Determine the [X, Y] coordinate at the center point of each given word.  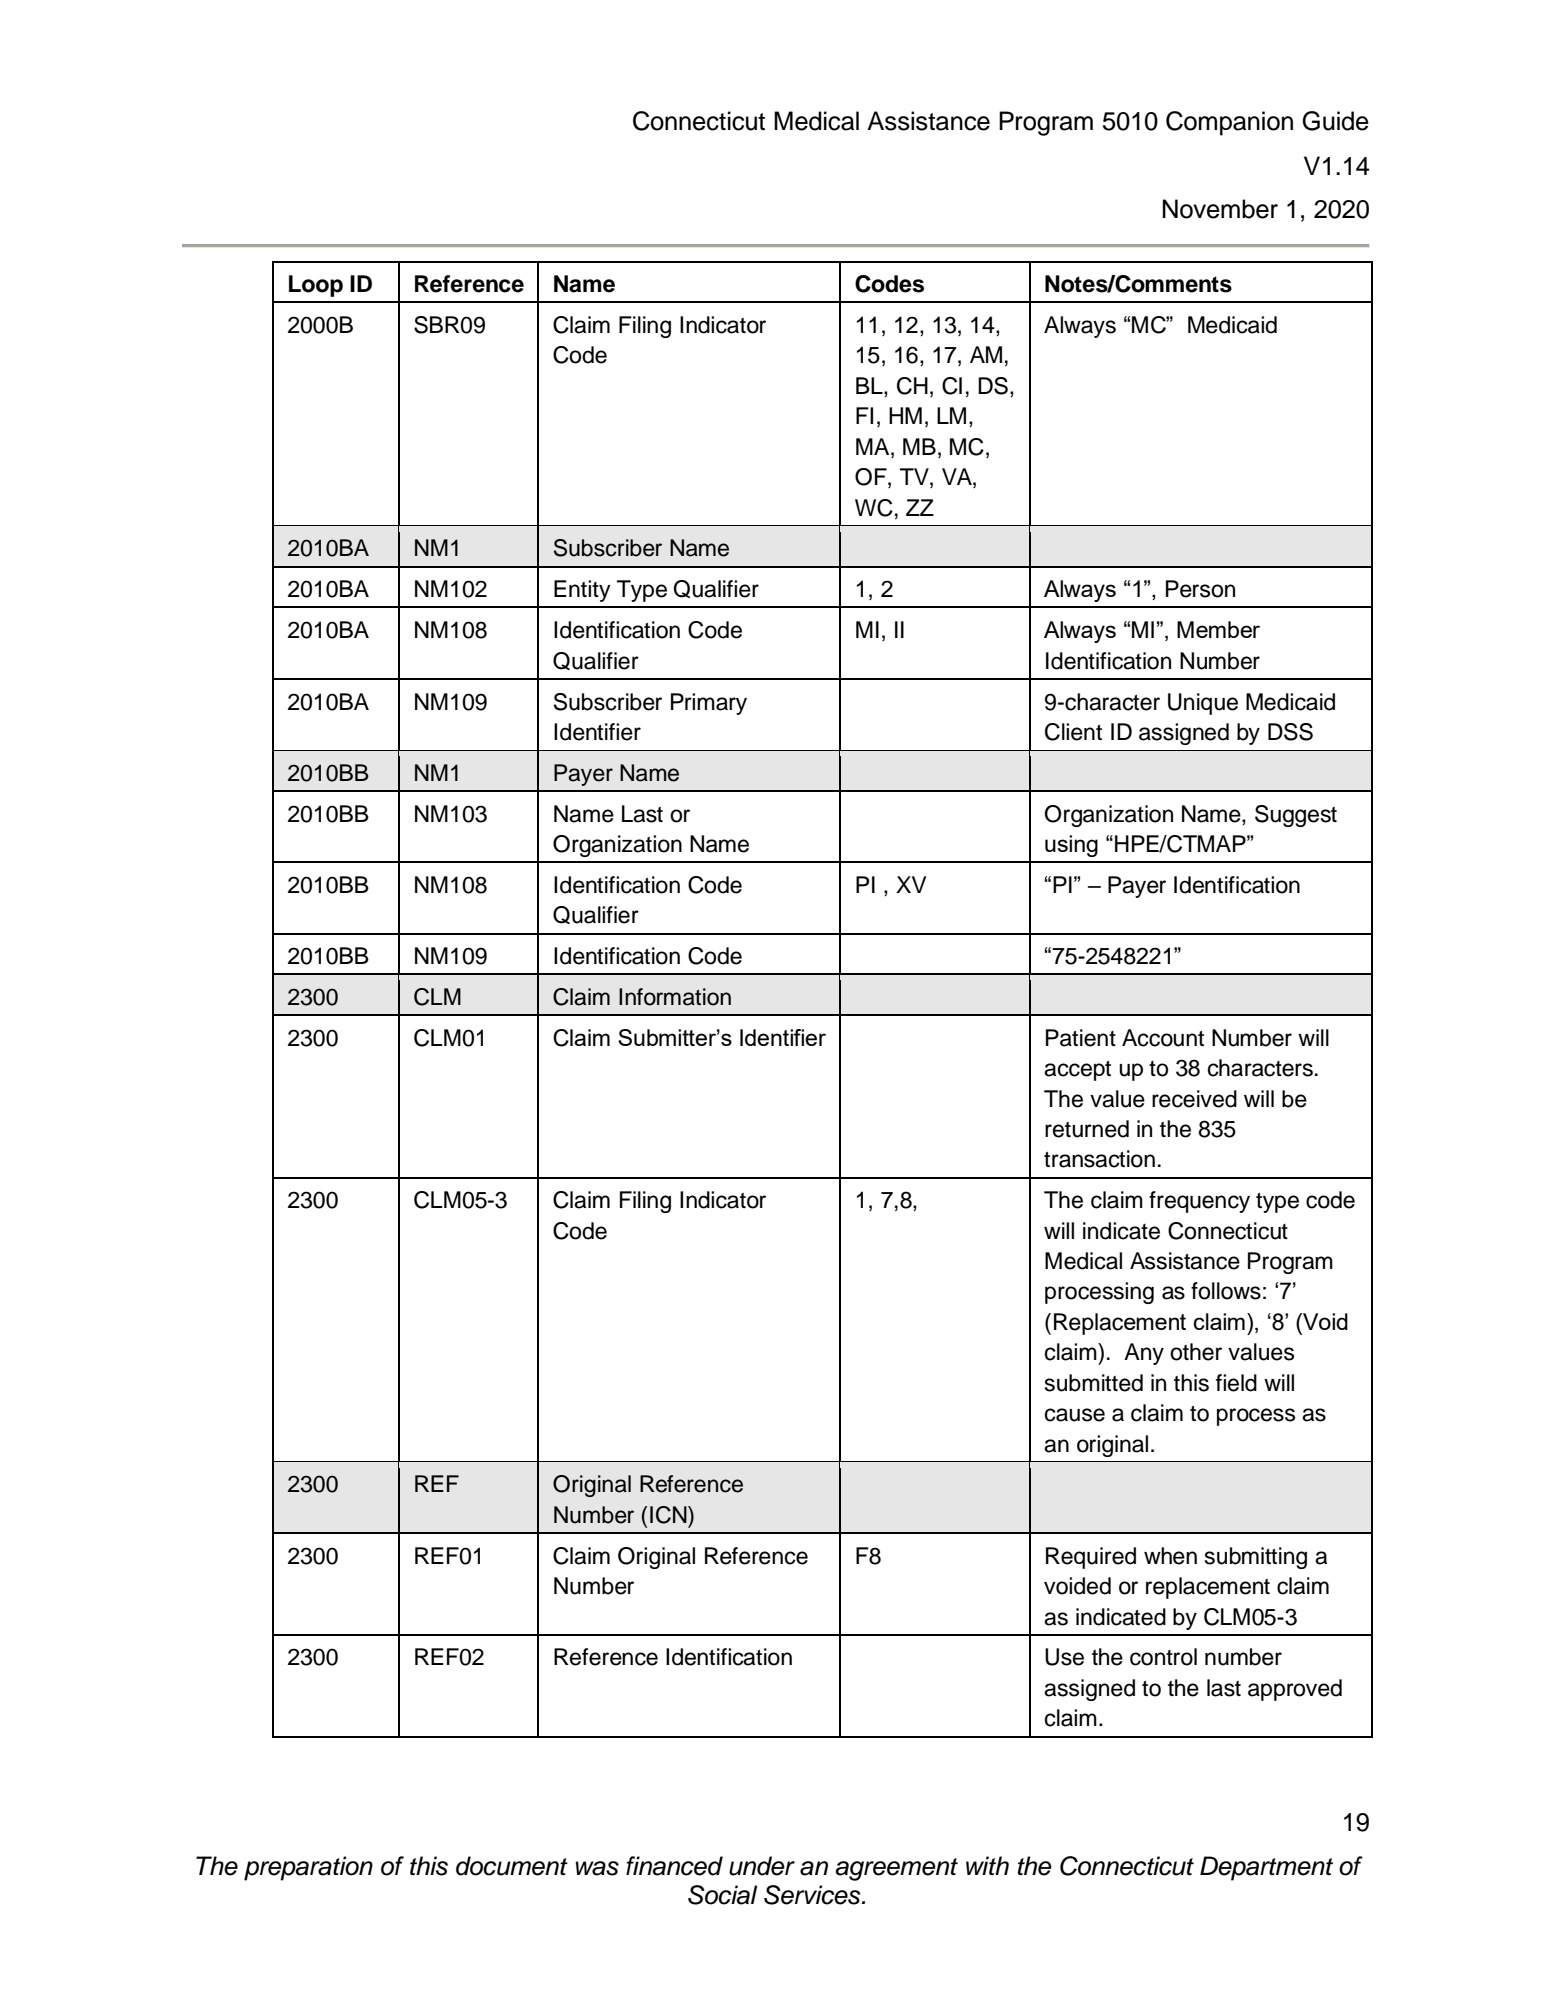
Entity [582, 591]
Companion [1229, 123]
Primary [709, 704]
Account [1163, 1038]
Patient [1081, 1038]
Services [813, 1895]
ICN [669, 1515]
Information [675, 997]
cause [1075, 1415]
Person [1200, 589]
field [1236, 1383]
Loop [316, 286]
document [512, 1866]
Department [1266, 1868]
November [1220, 209]
